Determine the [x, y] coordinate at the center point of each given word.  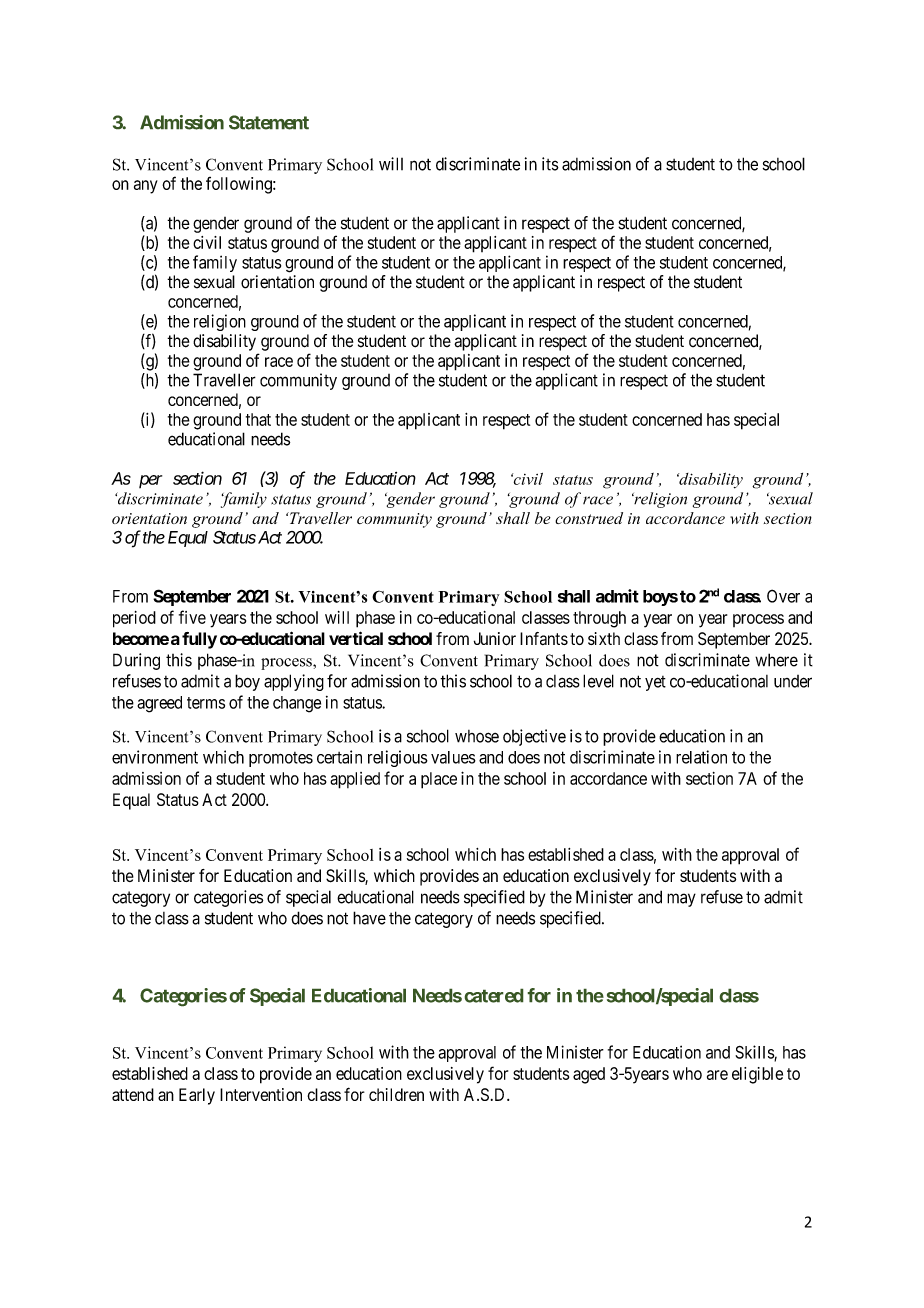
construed [589, 518]
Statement [269, 122]
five [192, 617]
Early [197, 1096]
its [550, 164]
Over [783, 596]
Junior [495, 638]
